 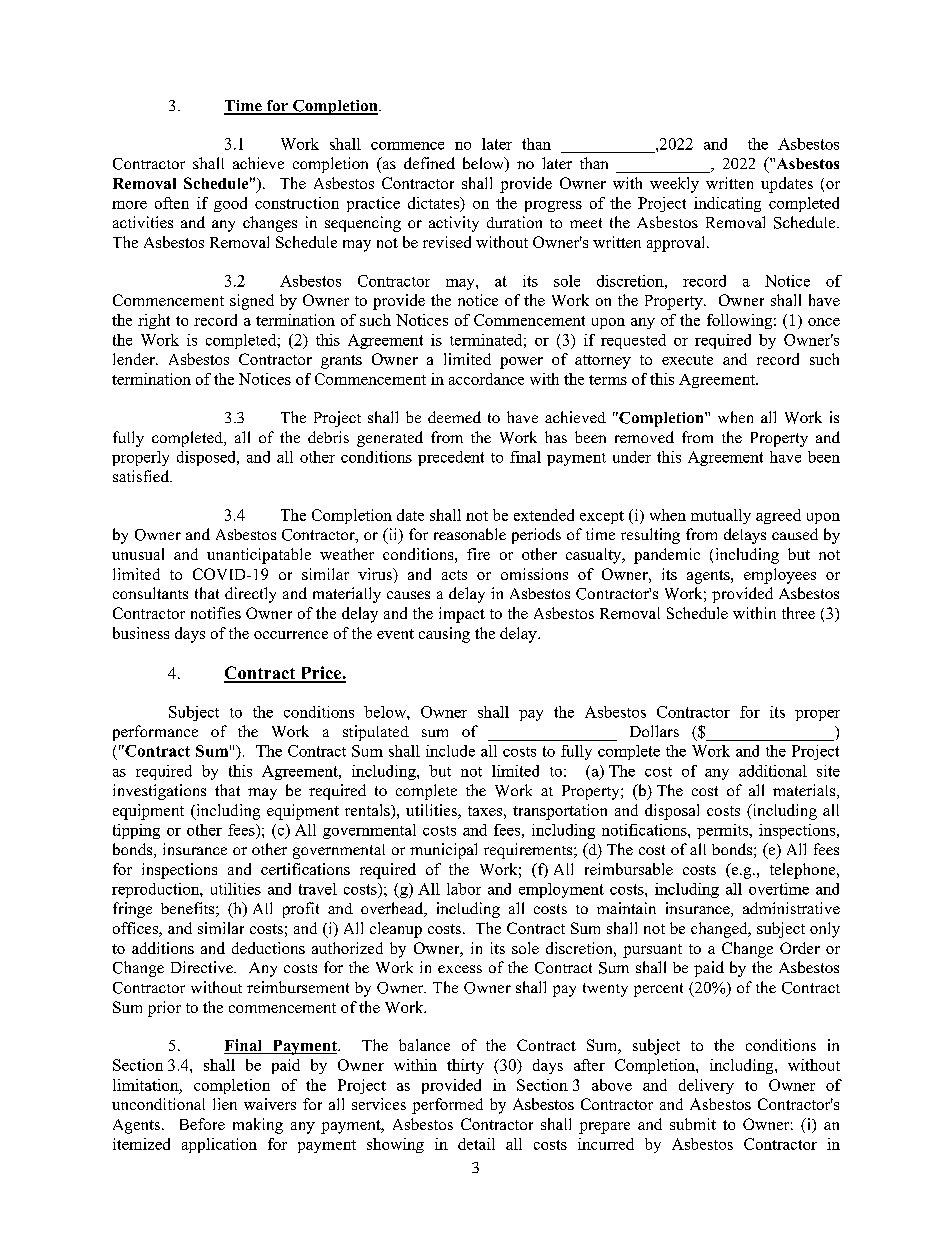 I want to click on permits, so click(x=723, y=831).
